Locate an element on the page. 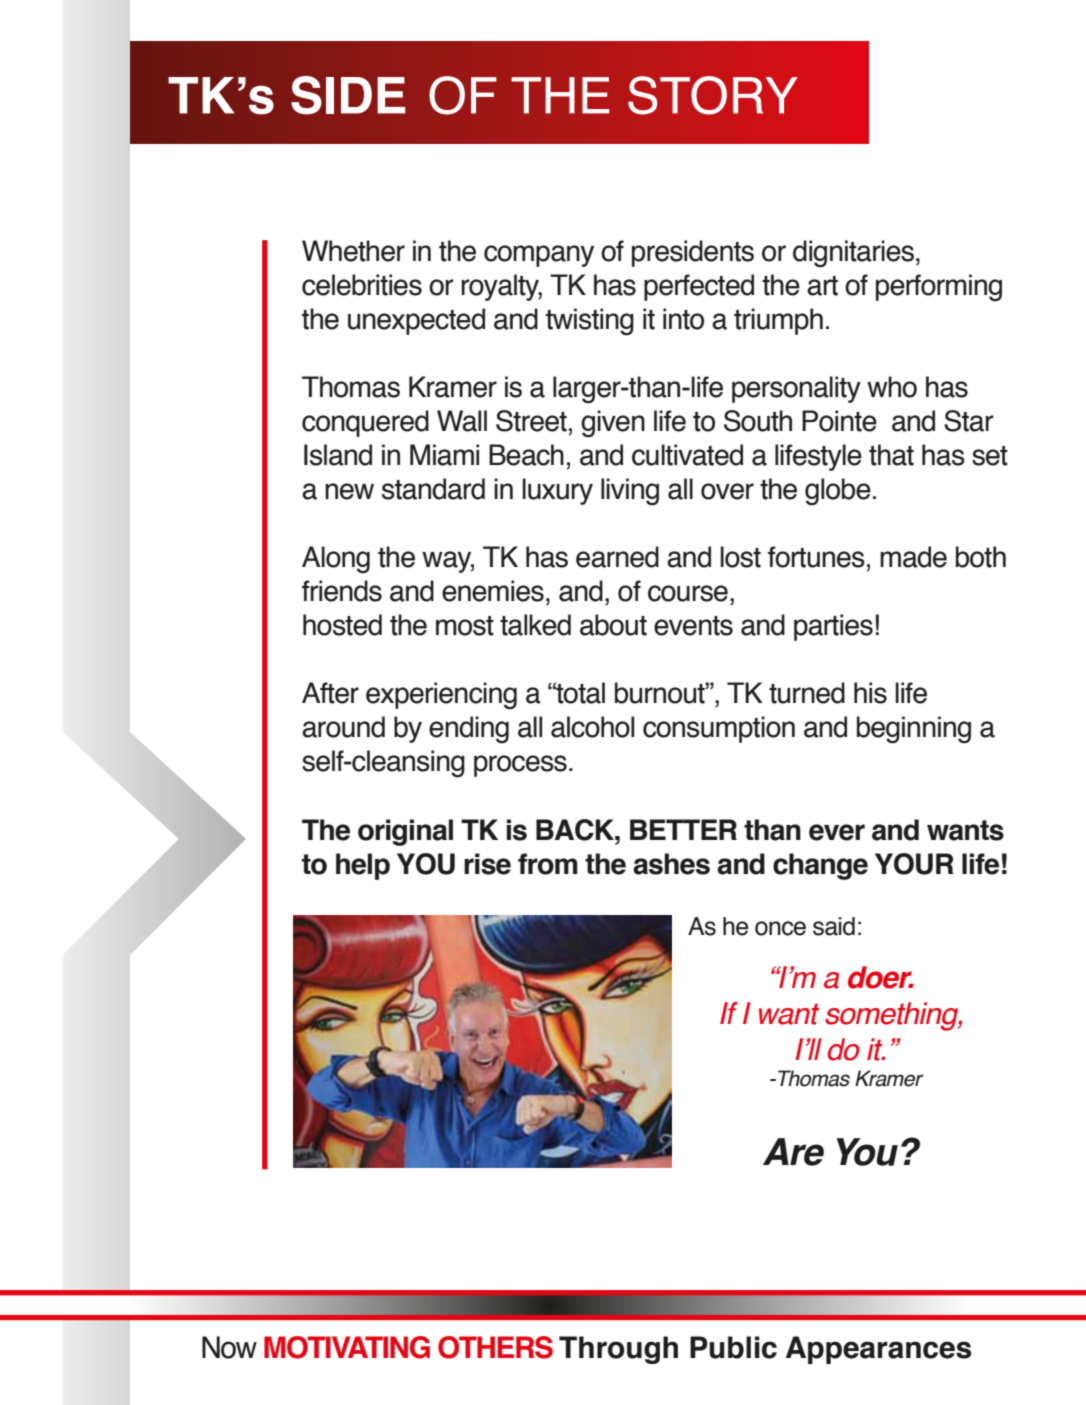 This page has width=1086, height=1405. said is located at coordinates (834, 926).
